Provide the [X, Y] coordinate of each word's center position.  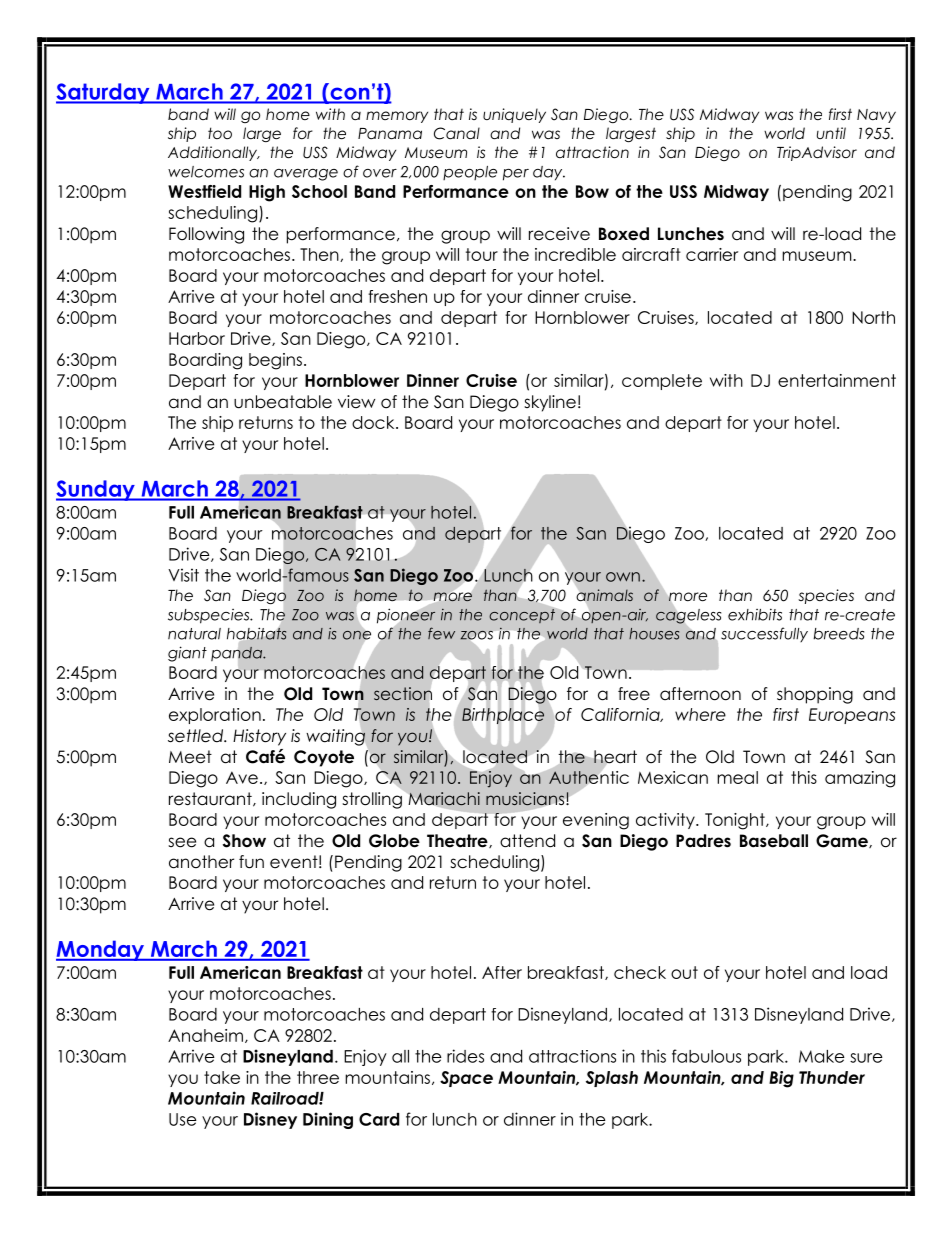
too [220, 133]
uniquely [514, 115]
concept [523, 614]
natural [194, 634]
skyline [550, 403]
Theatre [458, 841]
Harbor [197, 338]
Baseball [774, 841]
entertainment [837, 380]
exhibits [755, 614]
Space [466, 1079]
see [182, 842]
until [831, 133]
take [222, 1077]
